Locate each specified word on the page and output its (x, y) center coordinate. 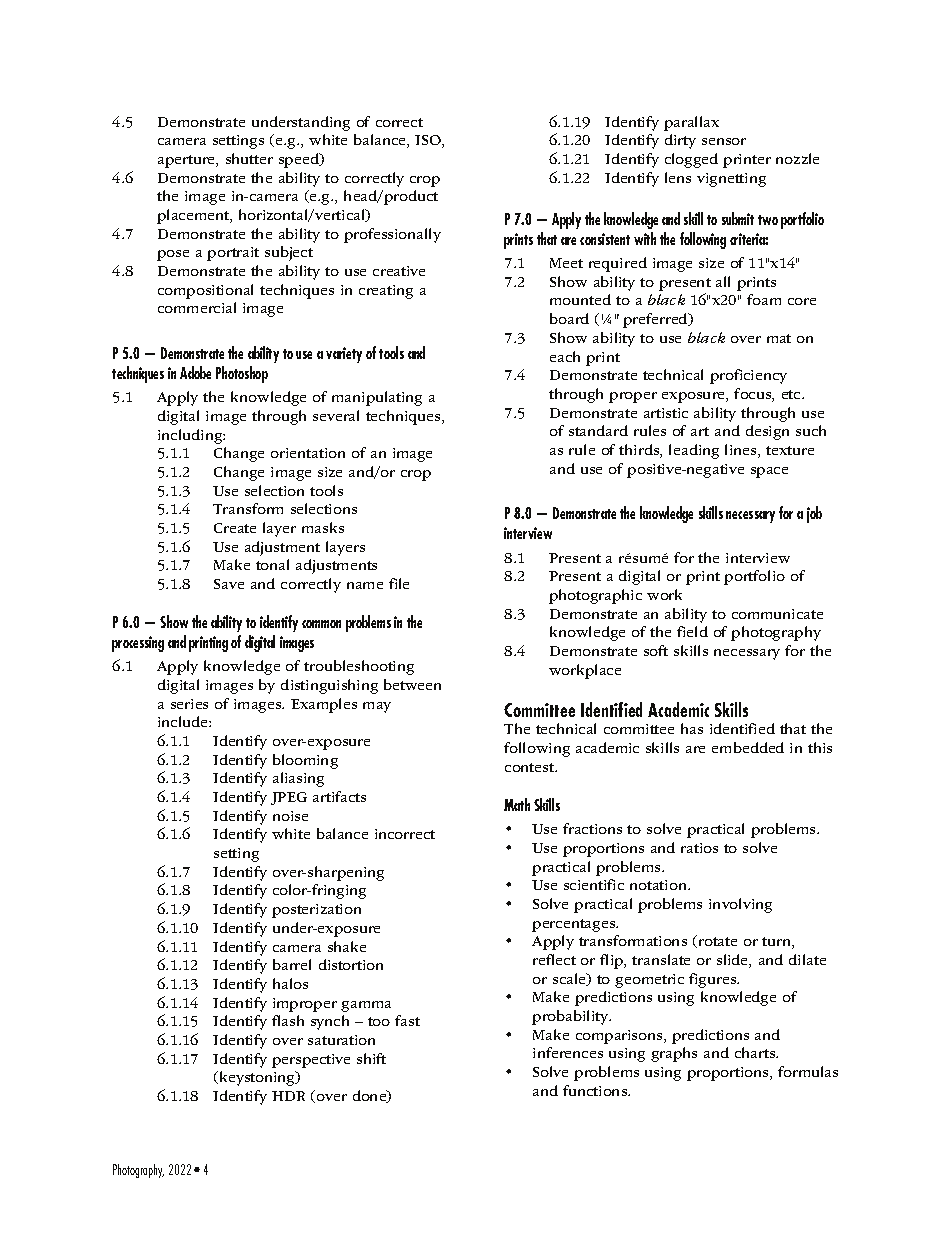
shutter (249, 158)
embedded (748, 747)
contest (531, 767)
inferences (568, 1052)
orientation (308, 453)
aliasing (298, 779)
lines (742, 451)
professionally (392, 235)
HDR (288, 1096)
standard (598, 430)
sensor (724, 141)
